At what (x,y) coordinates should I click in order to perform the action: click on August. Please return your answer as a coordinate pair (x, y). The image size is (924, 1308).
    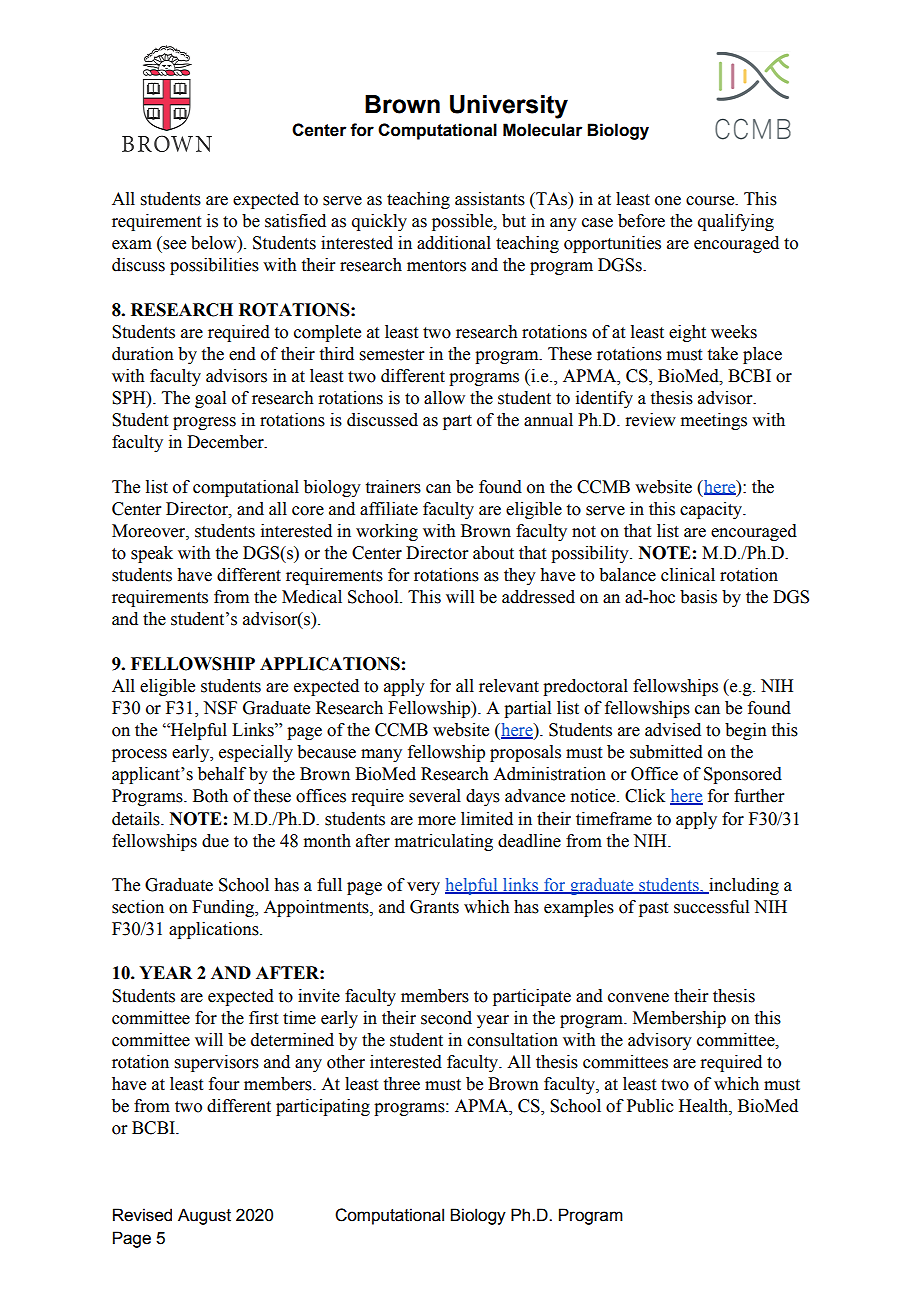
    Looking at the image, I should click on (204, 1216).
